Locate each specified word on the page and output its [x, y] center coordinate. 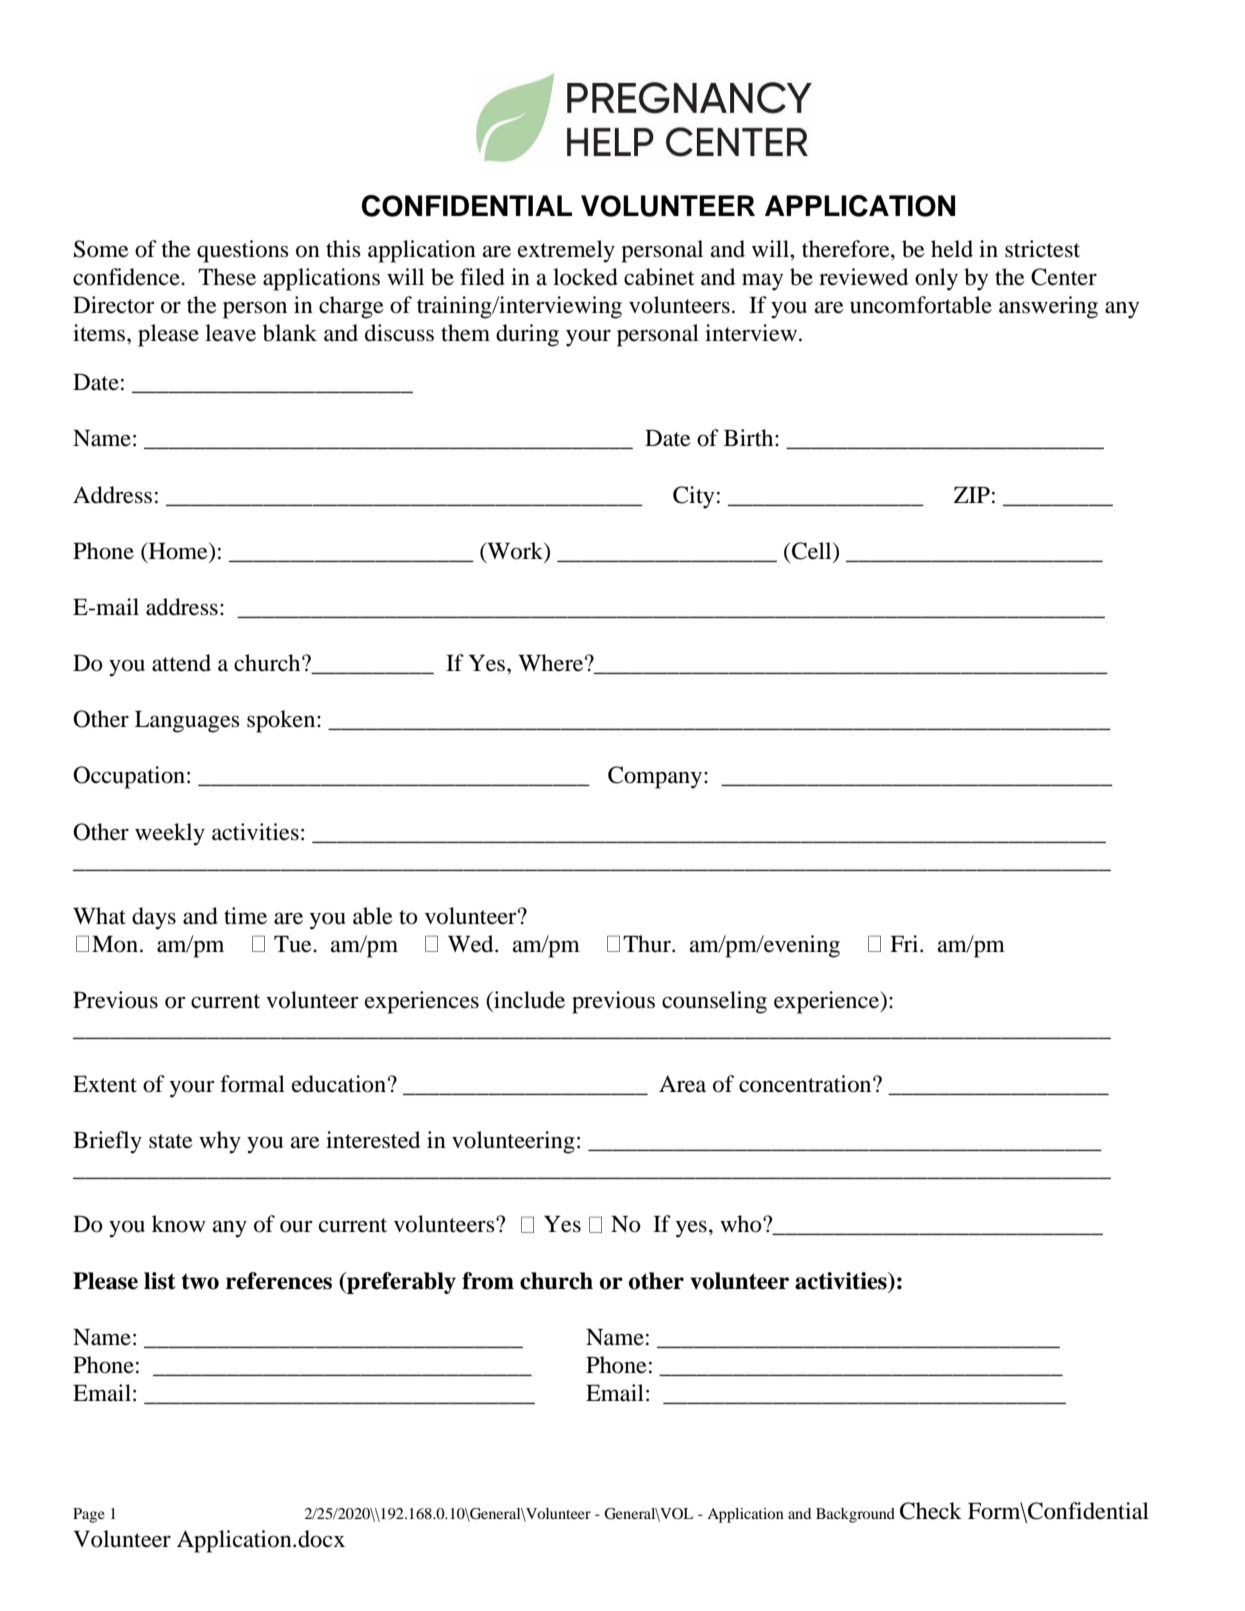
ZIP [972, 495]
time [245, 916]
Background [855, 1515]
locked [585, 277]
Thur [648, 944]
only [936, 279]
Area [682, 1084]
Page [89, 1515]
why [220, 1142]
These [227, 277]
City [693, 497]
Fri [905, 943]
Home [178, 552]
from [488, 1281]
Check [931, 1511]
